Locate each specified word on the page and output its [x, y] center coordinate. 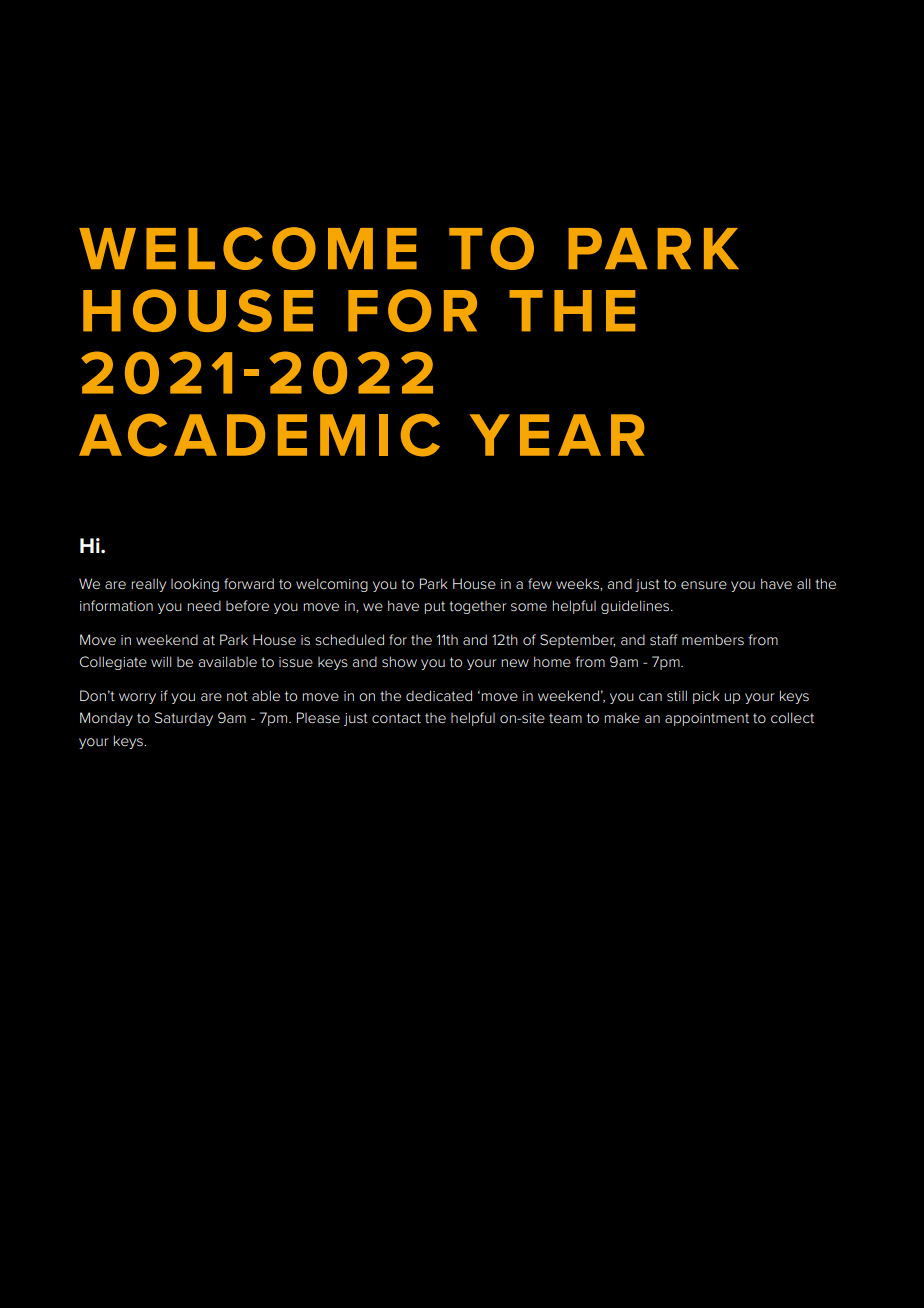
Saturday [184, 719]
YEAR [557, 435]
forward [249, 583]
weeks [578, 584]
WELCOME [248, 248]
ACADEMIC [259, 435]
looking [195, 585]
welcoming [332, 585]
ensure [704, 585]
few [540, 583]
